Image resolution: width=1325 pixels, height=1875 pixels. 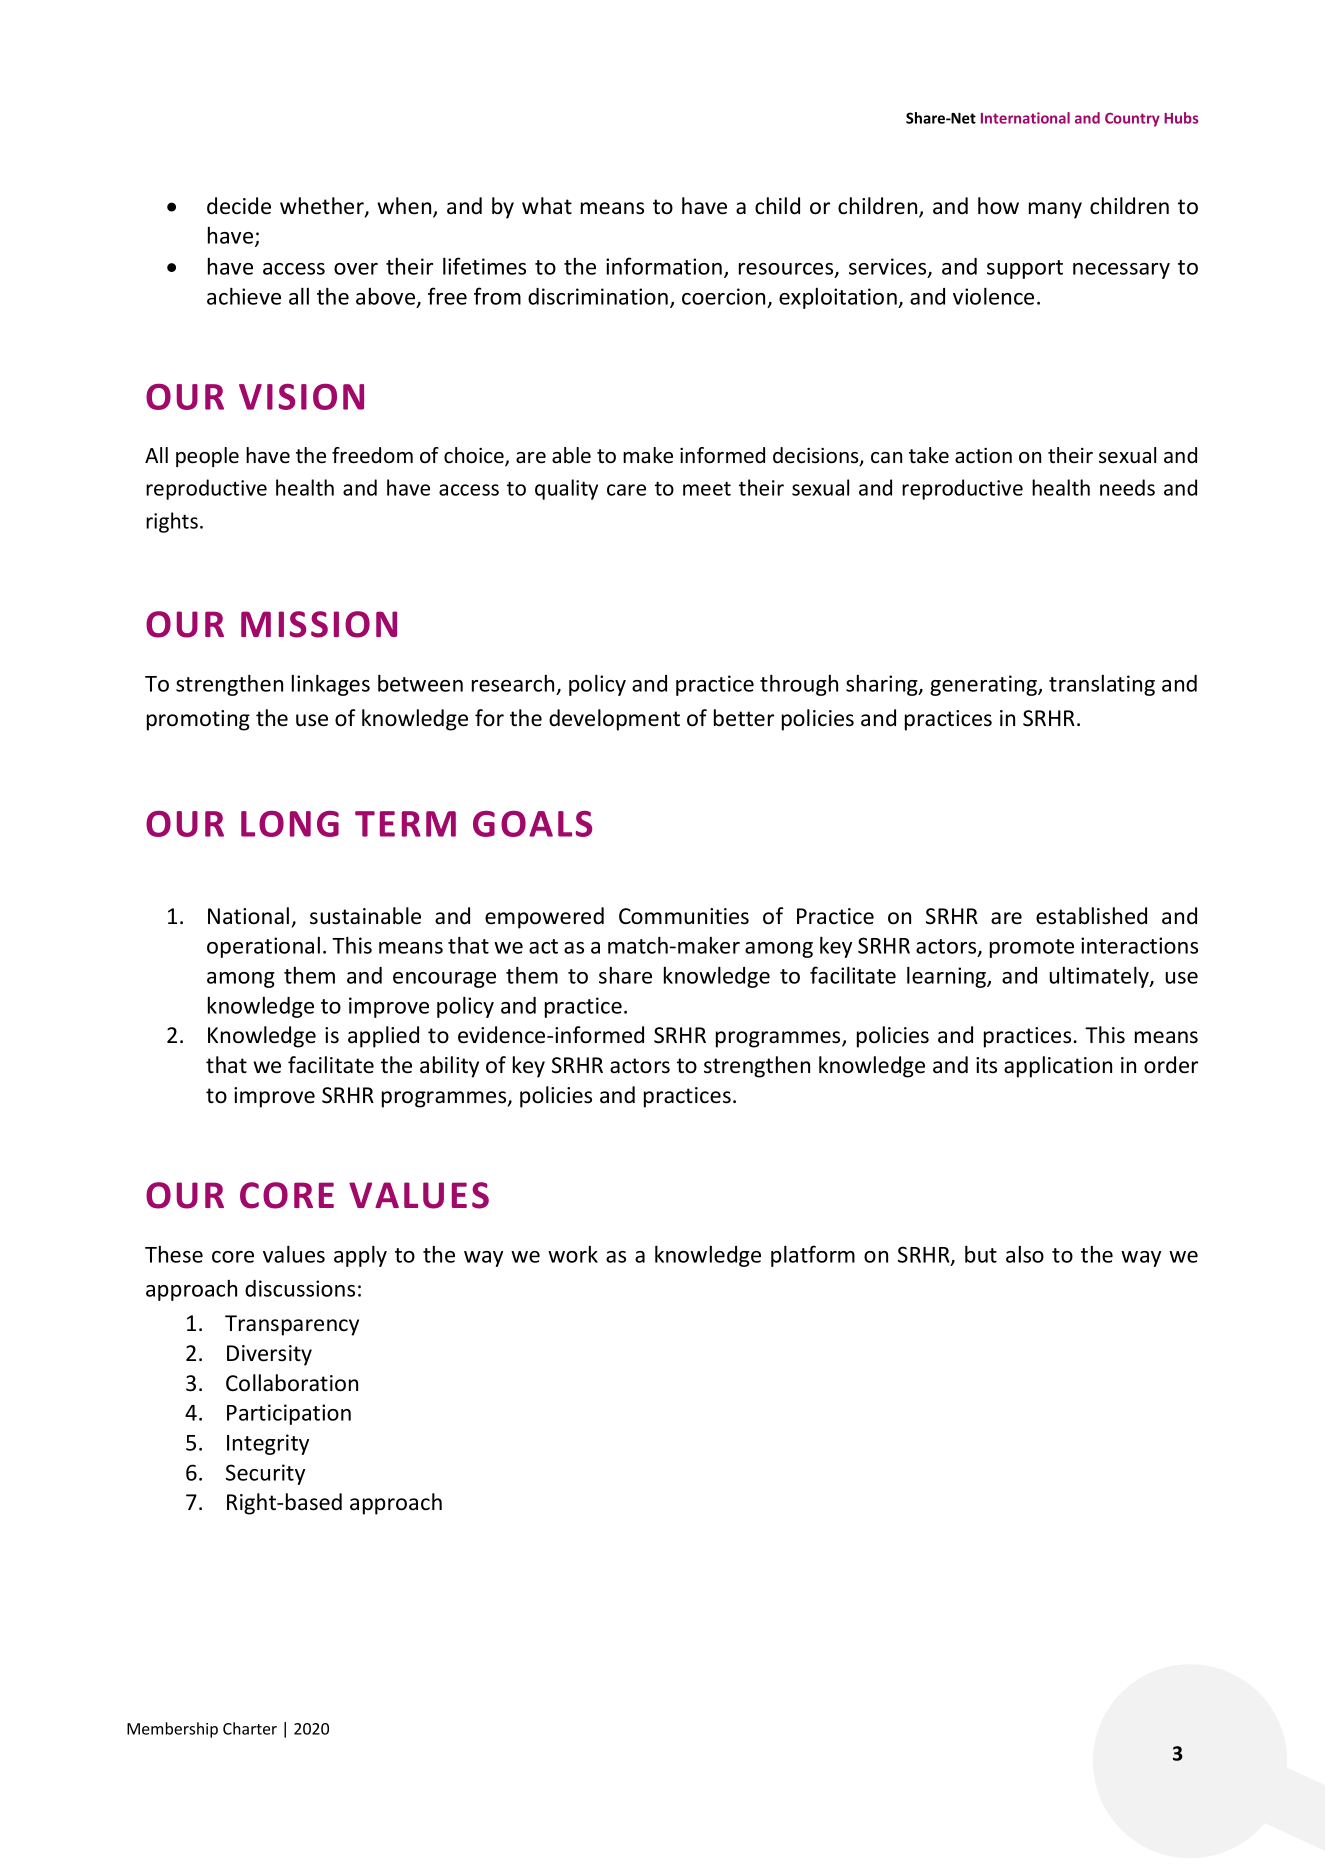 What do you see at coordinates (684, 916) in the page?
I see `Communities` at bounding box center [684, 916].
